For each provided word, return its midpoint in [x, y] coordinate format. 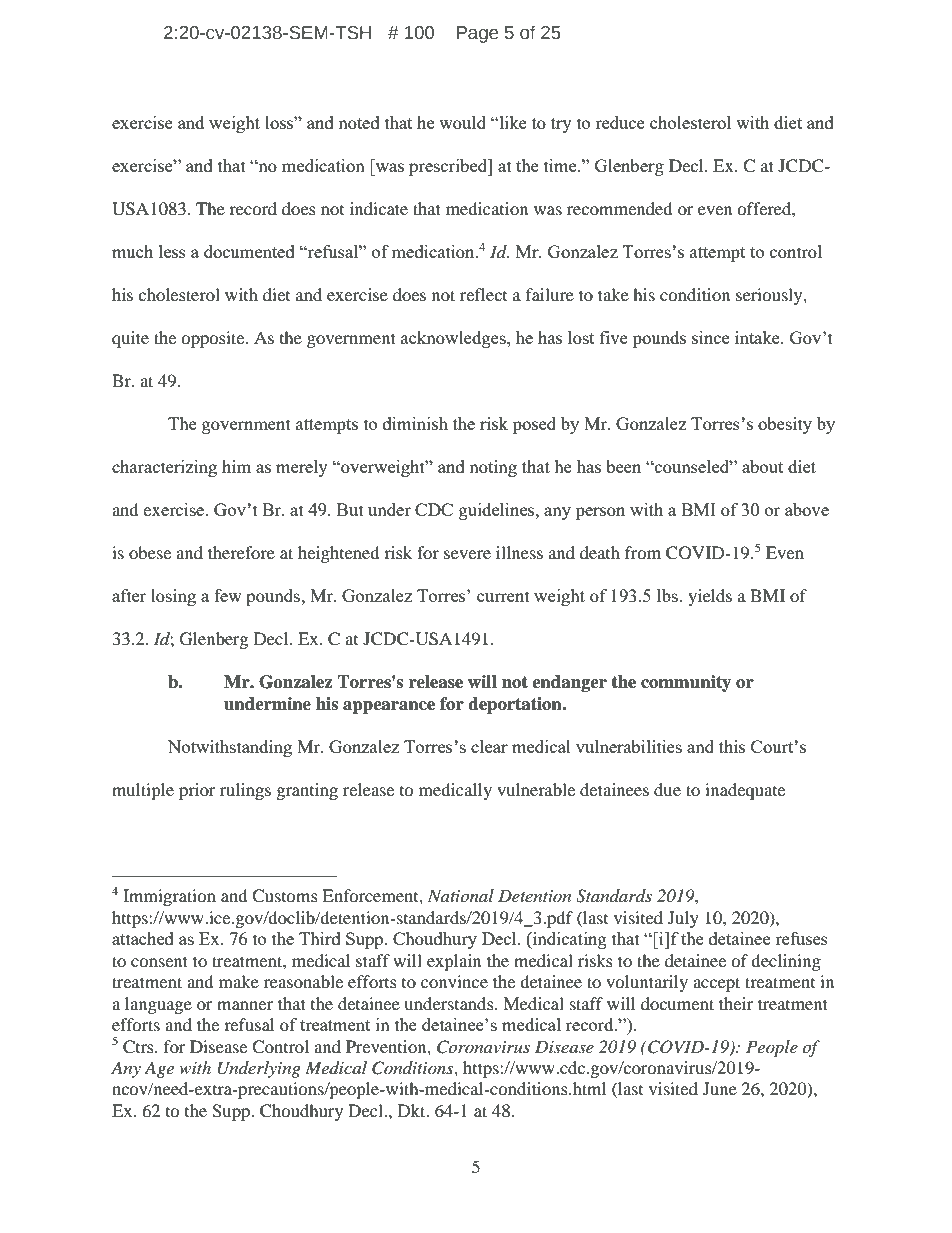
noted [359, 122]
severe [467, 554]
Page [478, 34]
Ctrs [139, 1047]
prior [197, 791]
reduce [620, 122]
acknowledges [454, 339]
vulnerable [536, 789]
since [710, 337]
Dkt [413, 1110]
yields [710, 597]
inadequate [745, 791]
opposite [214, 339]
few [228, 595]
